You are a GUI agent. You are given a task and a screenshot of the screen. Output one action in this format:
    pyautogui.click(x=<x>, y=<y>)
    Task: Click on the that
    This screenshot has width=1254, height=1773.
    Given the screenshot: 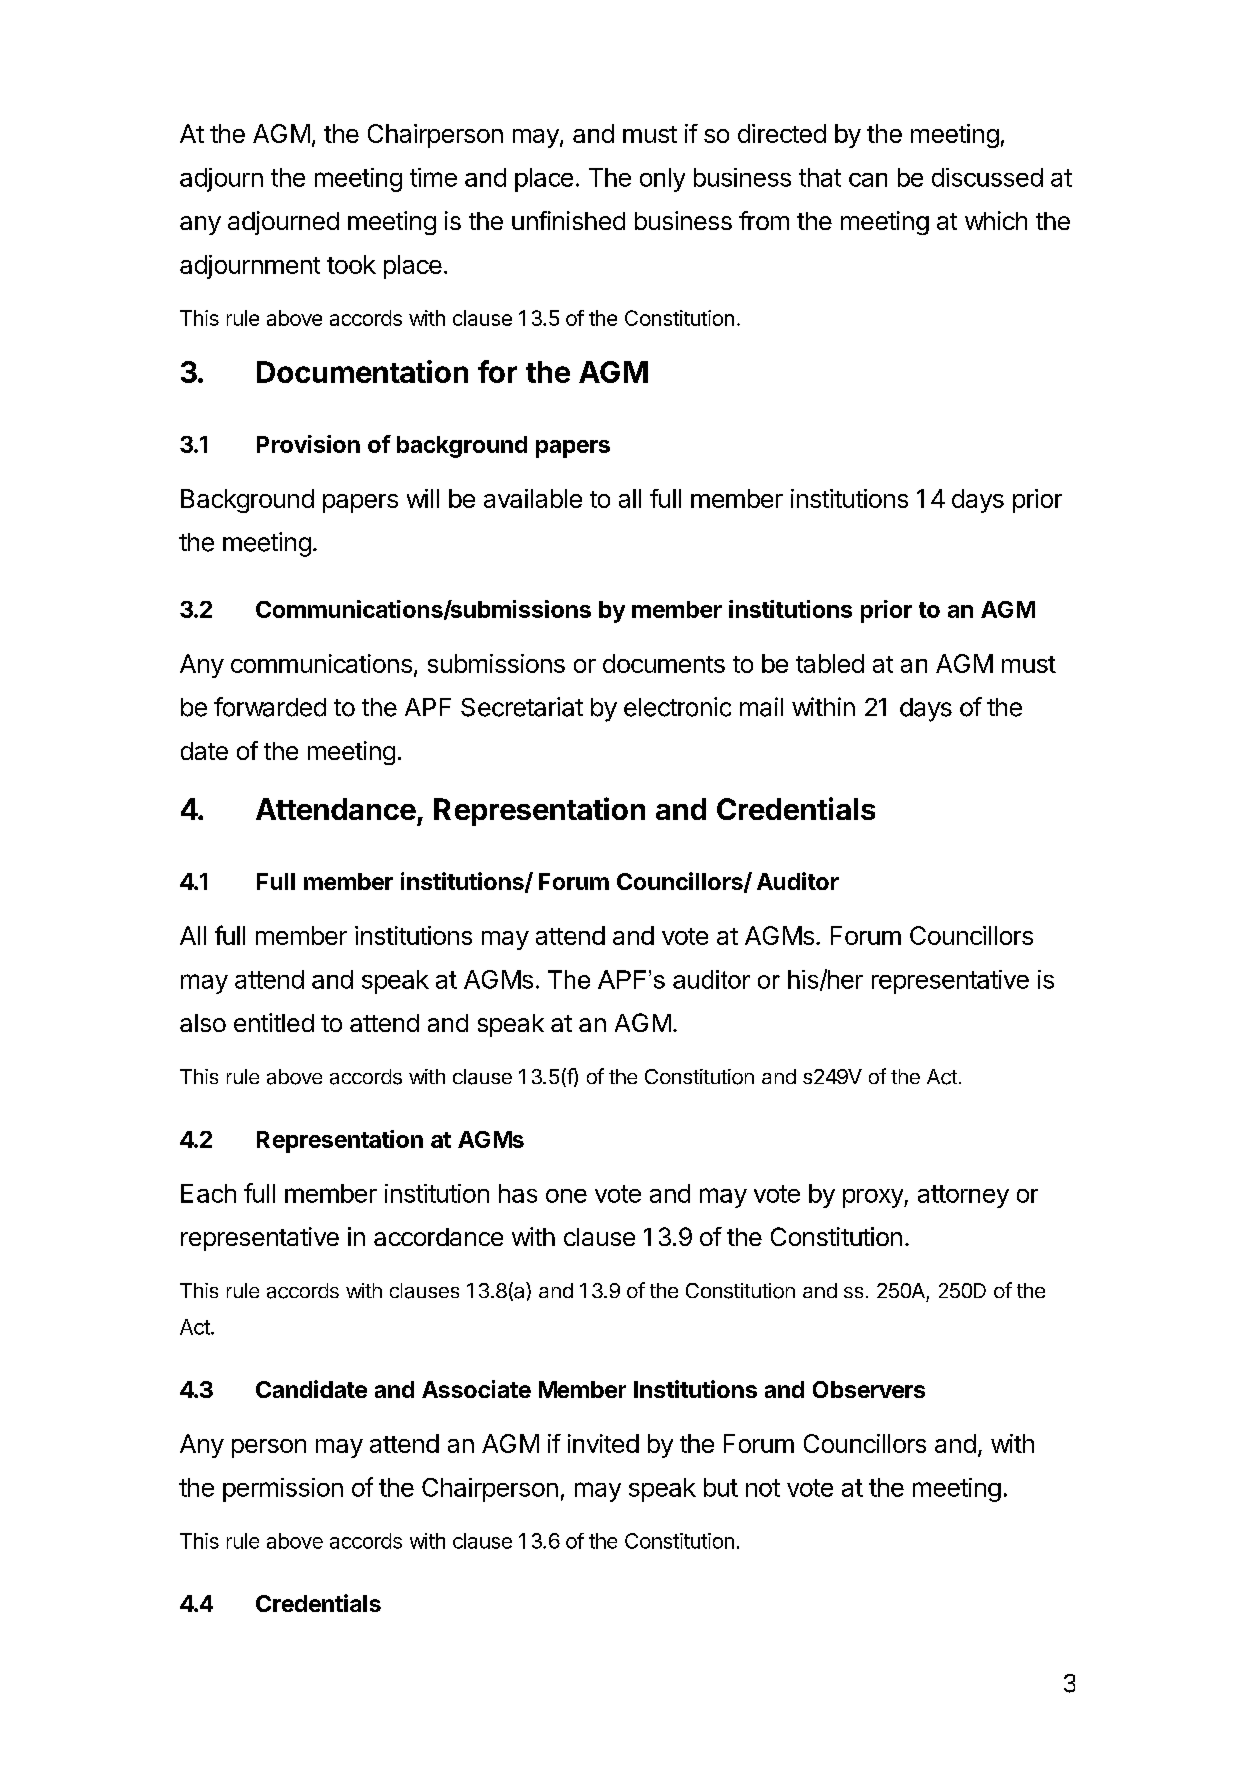 What is the action you would take?
    pyautogui.click(x=820, y=177)
